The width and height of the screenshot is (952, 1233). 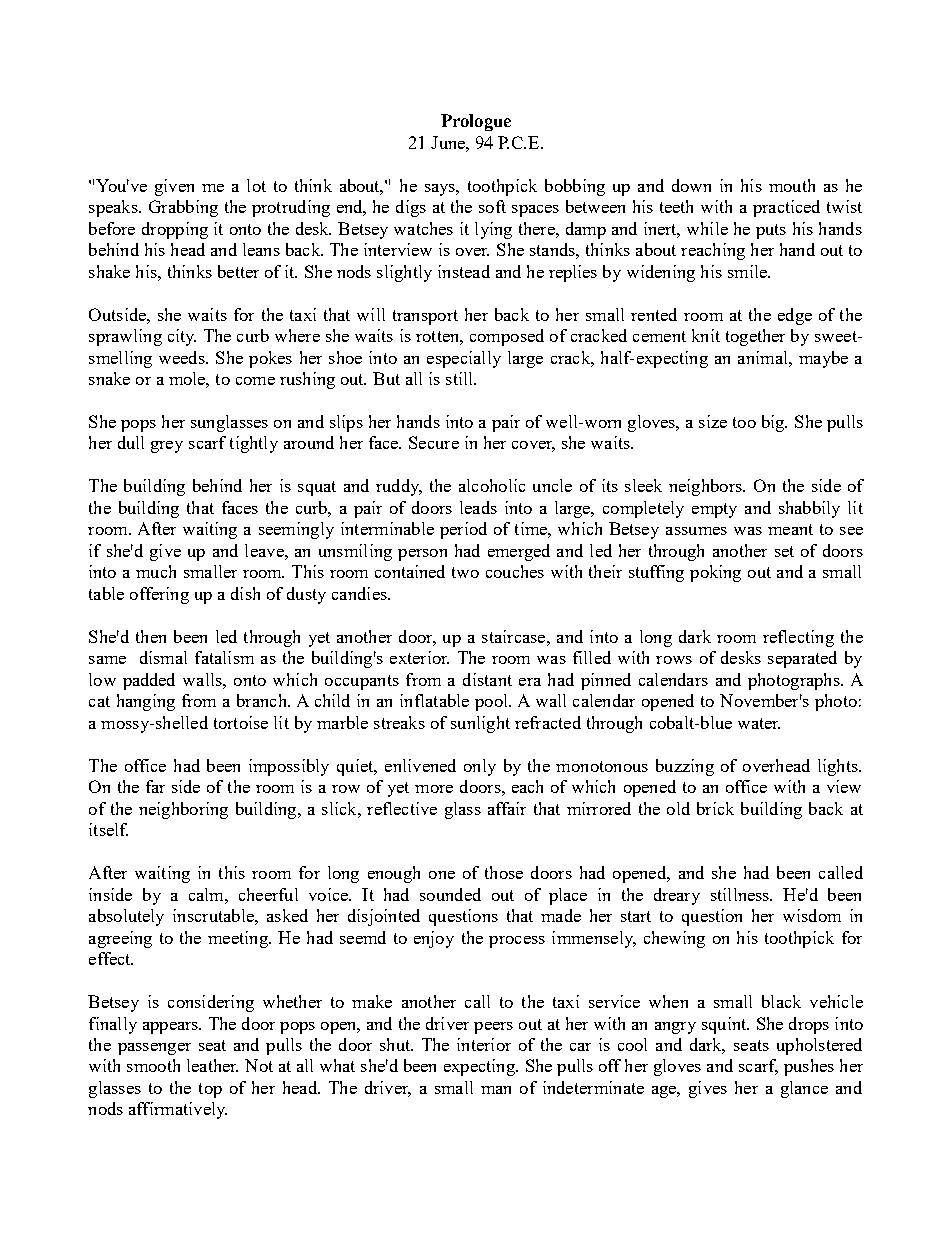 What do you see at coordinates (792, 185) in the screenshot?
I see `mouth` at bounding box center [792, 185].
